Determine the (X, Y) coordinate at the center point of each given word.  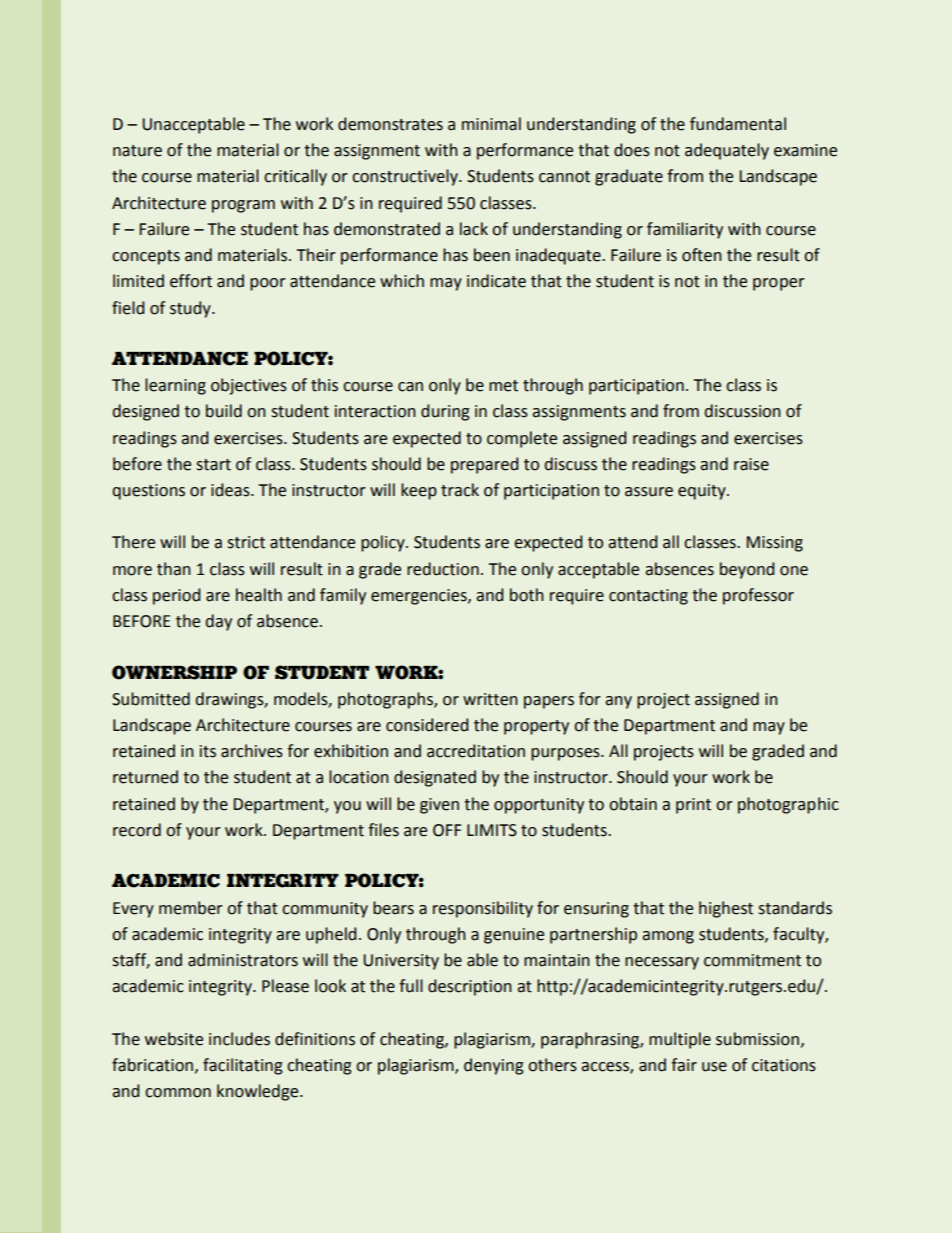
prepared (484, 465)
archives (252, 751)
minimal (491, 124)
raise (751, 464)
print (693, 806)
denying (494, 1066)
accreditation (476, 751)
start (213, 465)
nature (137, 151)
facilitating (243, 1066)
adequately (727, 151)
